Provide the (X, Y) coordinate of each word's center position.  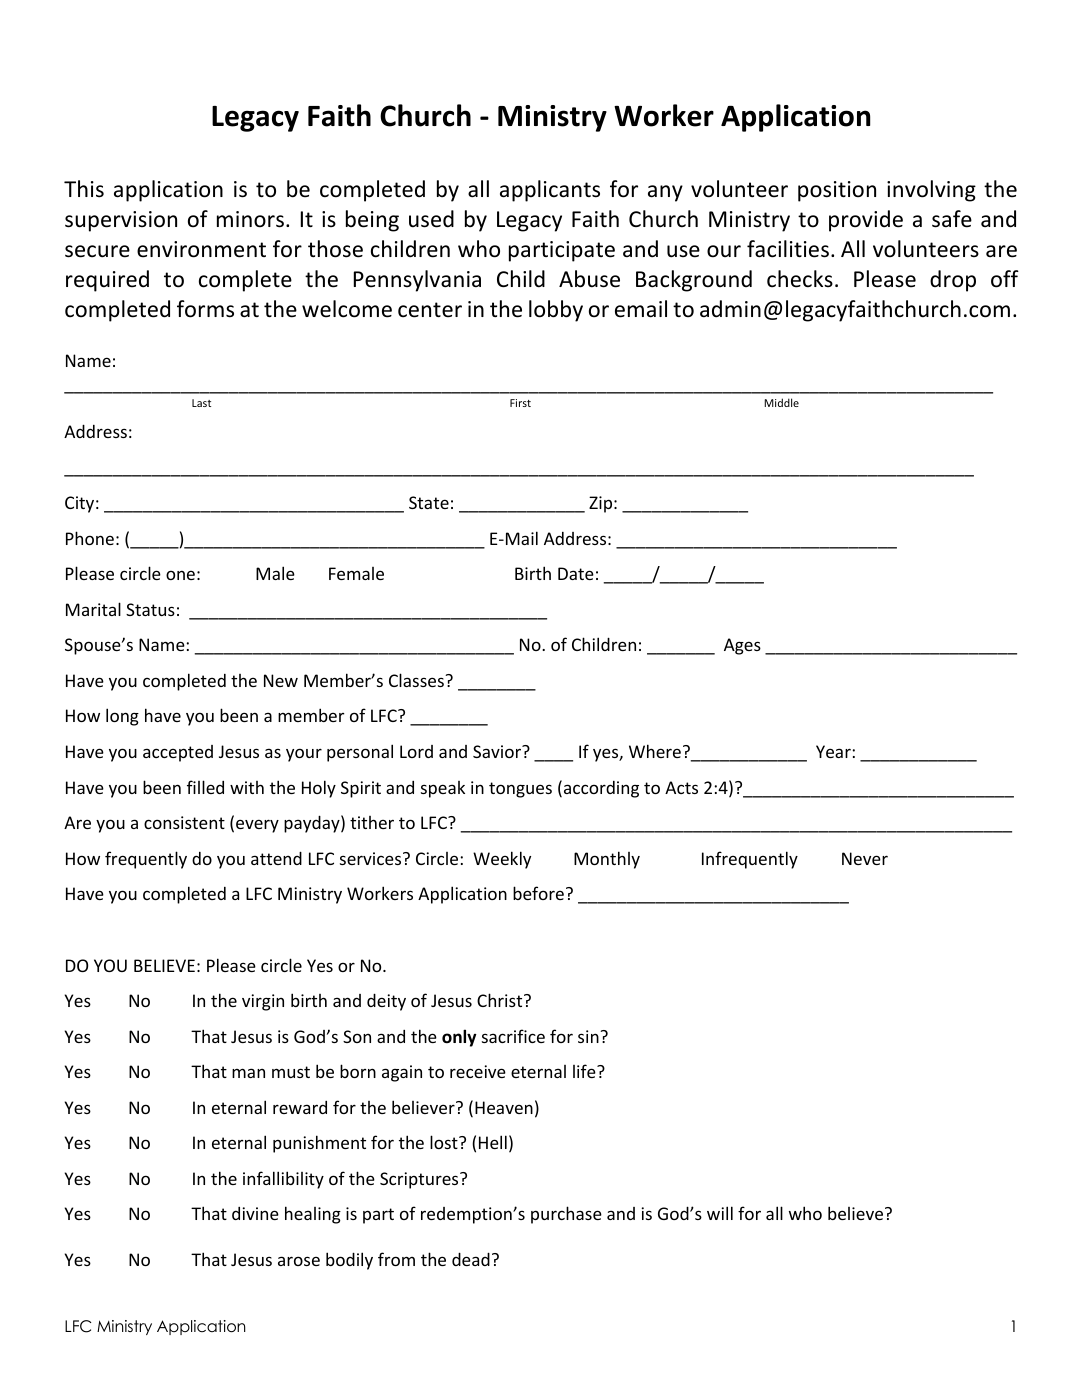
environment (201, 249)
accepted (178, 753)
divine (255, 1213)
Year (834, 751)
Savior (498, 751)
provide (866, 221)
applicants (550, 191)
